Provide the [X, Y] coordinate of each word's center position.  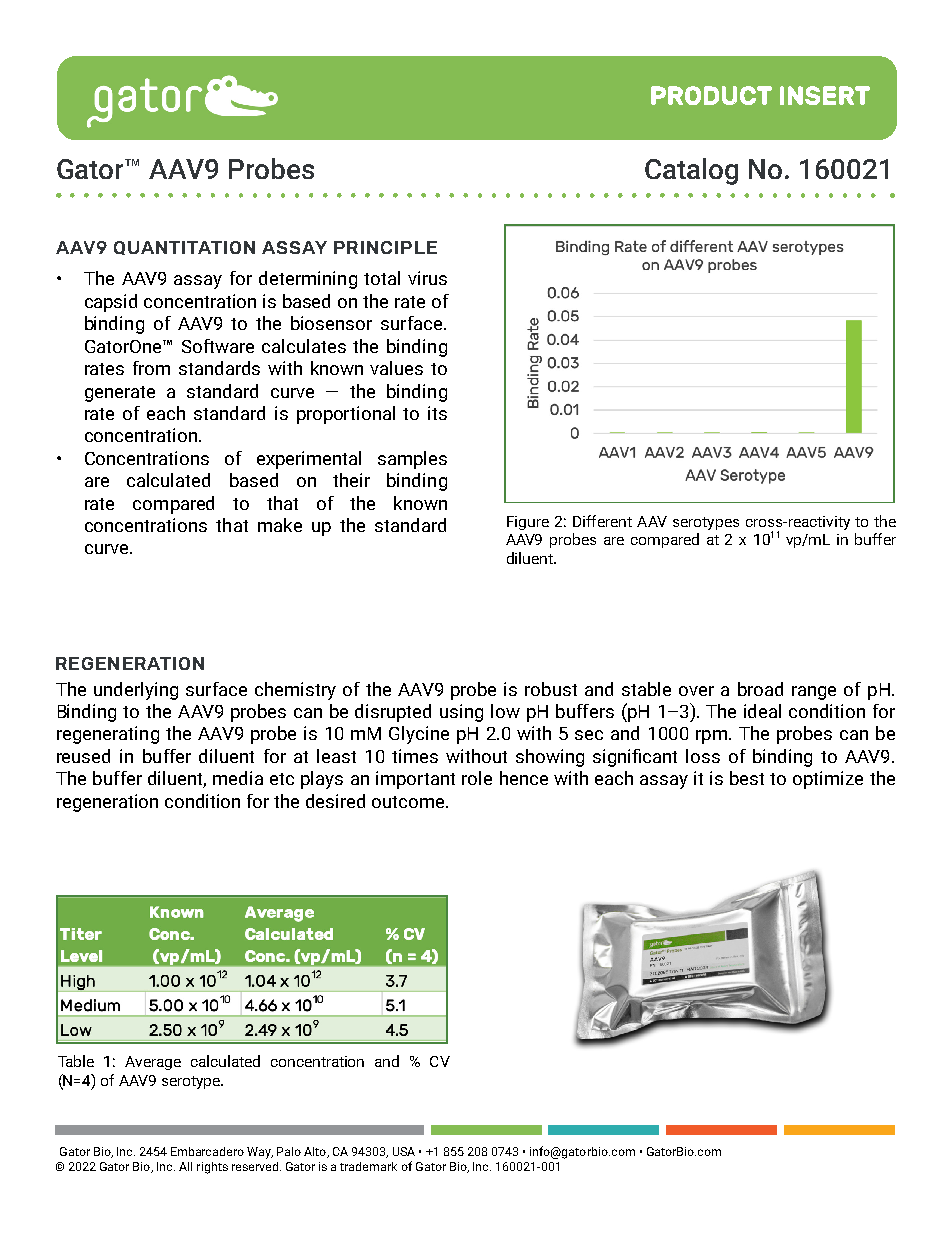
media [238, 778]
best [747, 778]
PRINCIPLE [385, 247]
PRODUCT [711, 95]
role [477, 778]
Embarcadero [207, 1151]
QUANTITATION [184, 248]
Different [602, 521]
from [151, 368]
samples [412, 460]
